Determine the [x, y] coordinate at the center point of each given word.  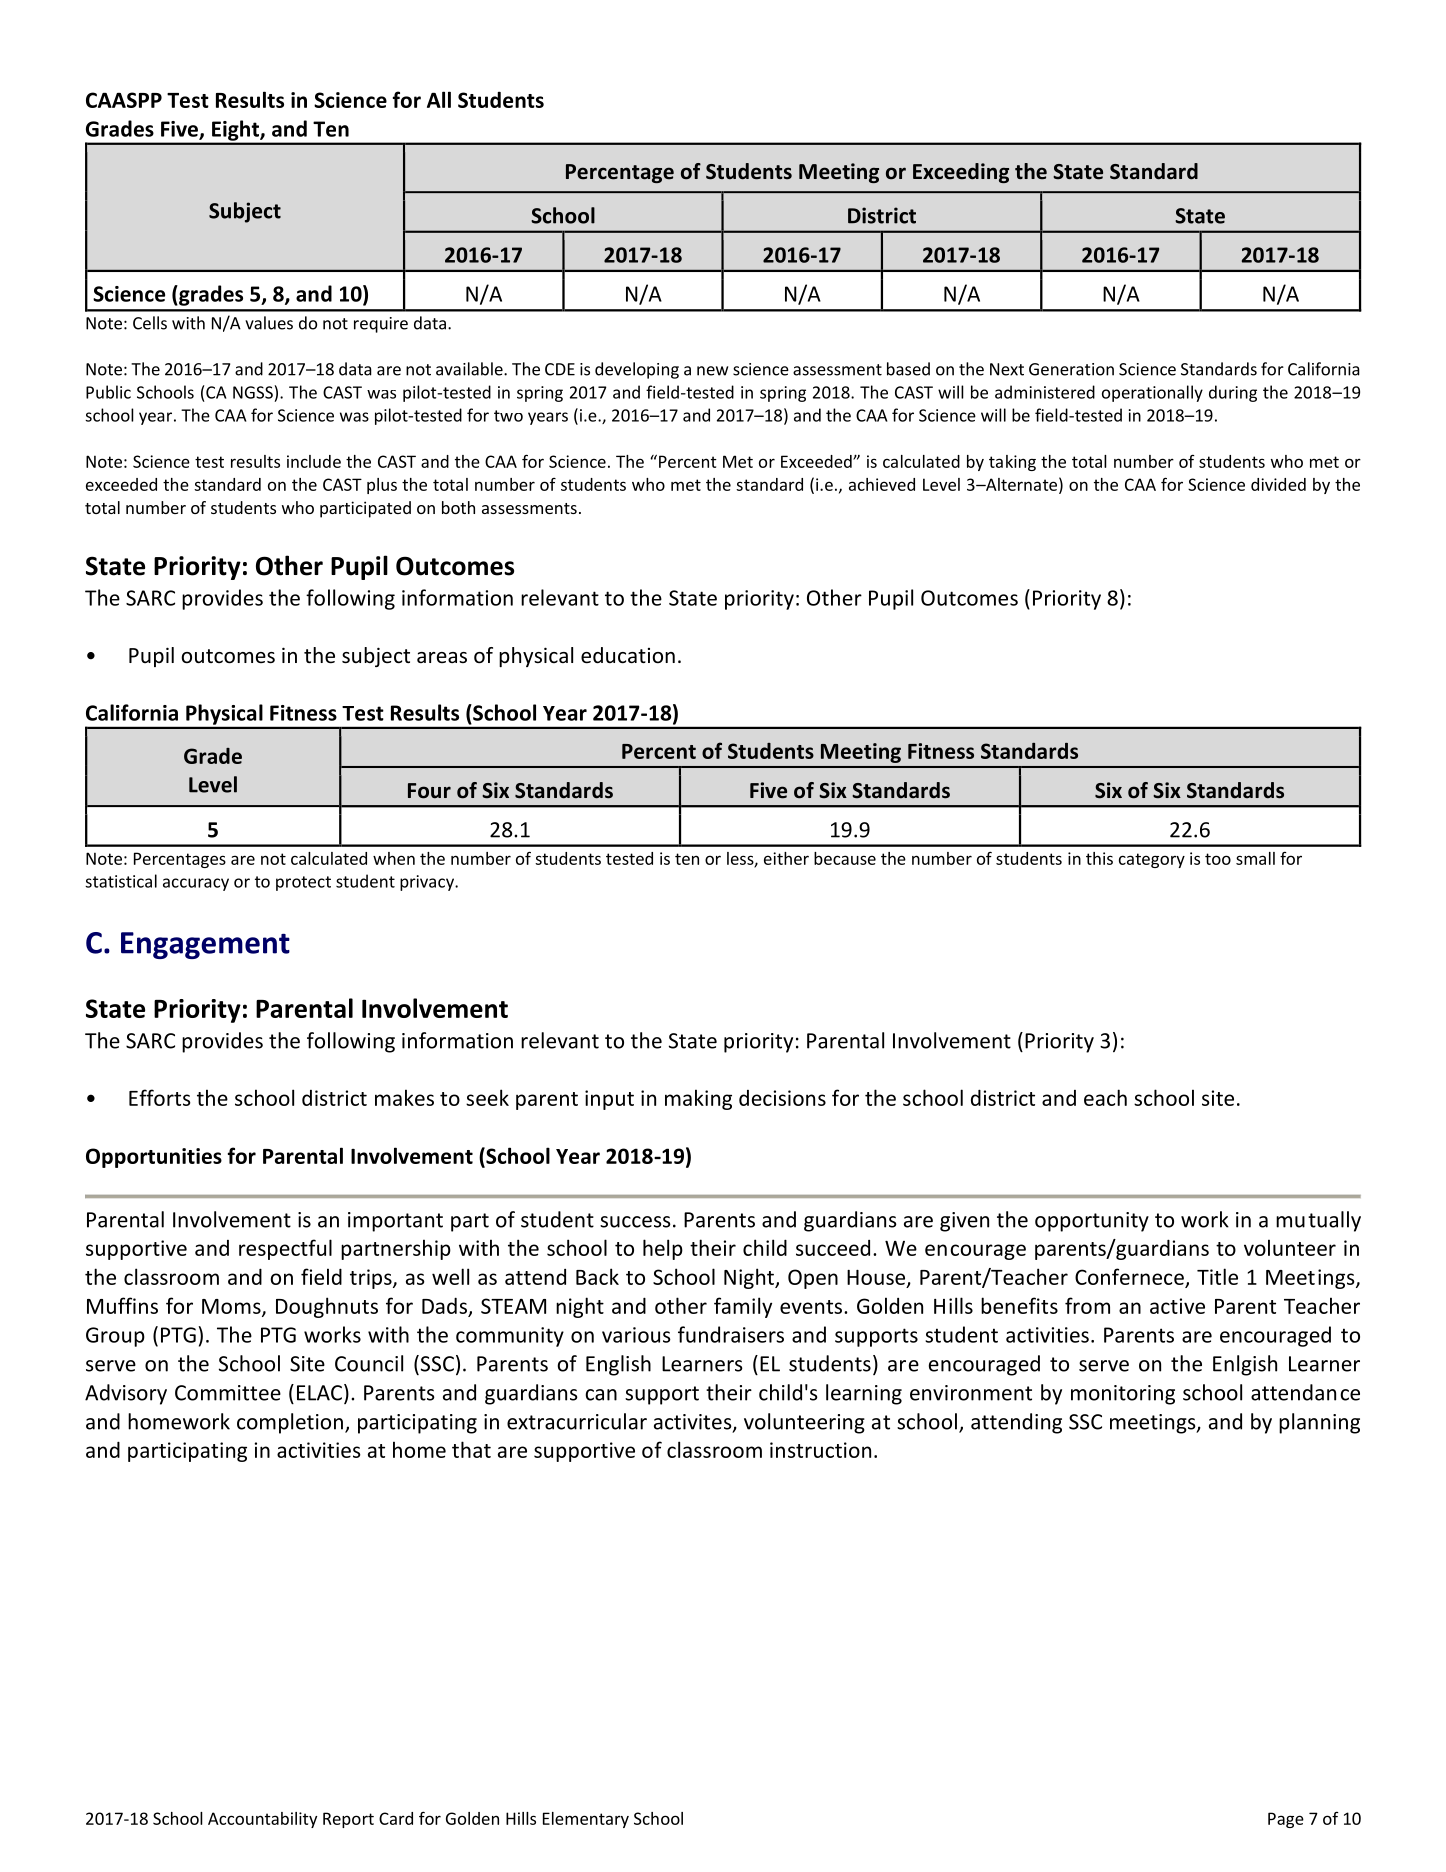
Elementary [586, 1820]
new [712, 371]
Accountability [262, 1820]
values [269, 323]
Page [1286, 1820]
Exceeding [961, 173]
